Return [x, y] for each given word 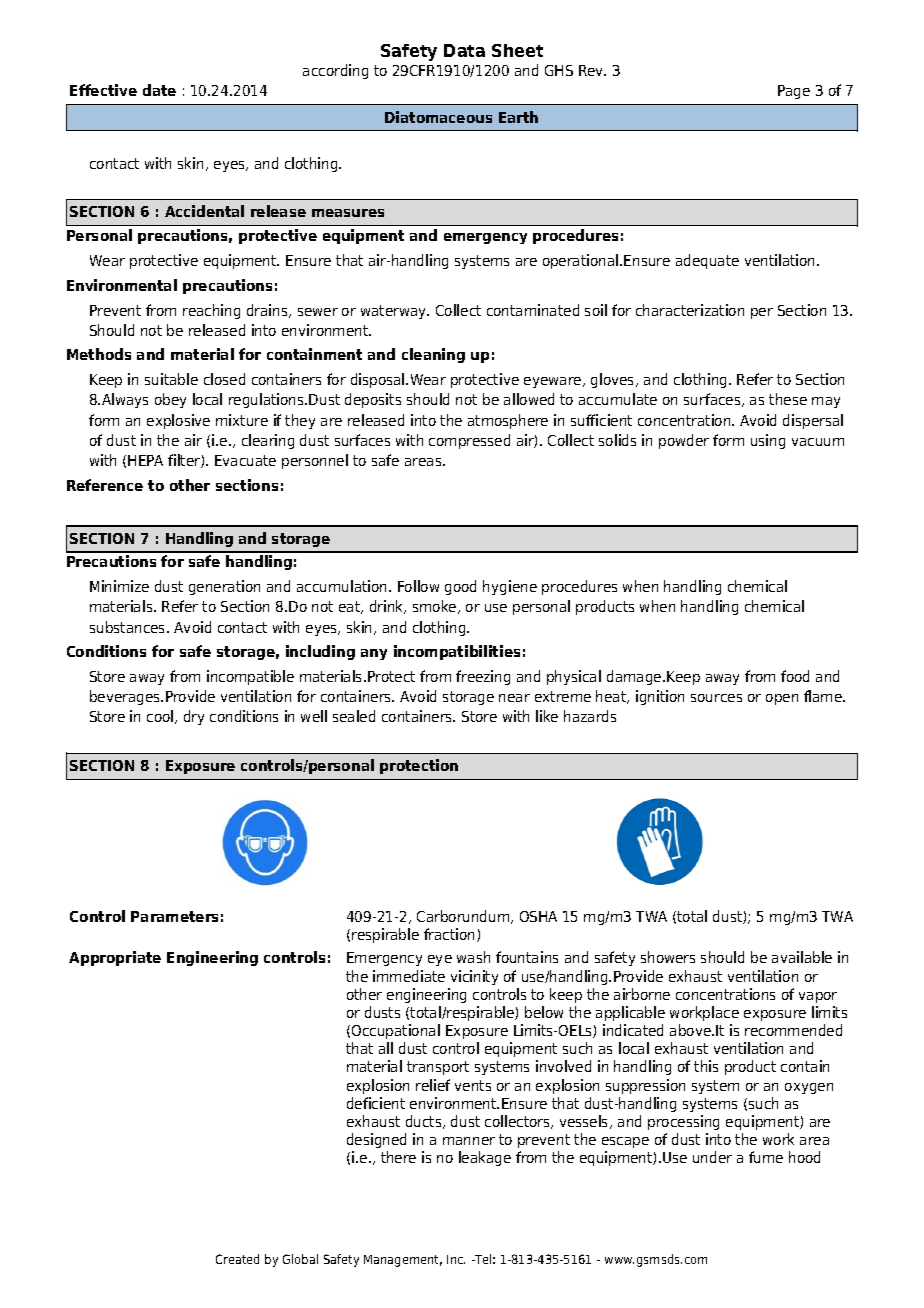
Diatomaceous [438, 117]
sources [716, 698]
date [159, 90]
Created [237, 1259]
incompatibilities [457, 652]
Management [403, 1261]
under [712, 1157]
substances [129, 627]
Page [794, 92]
